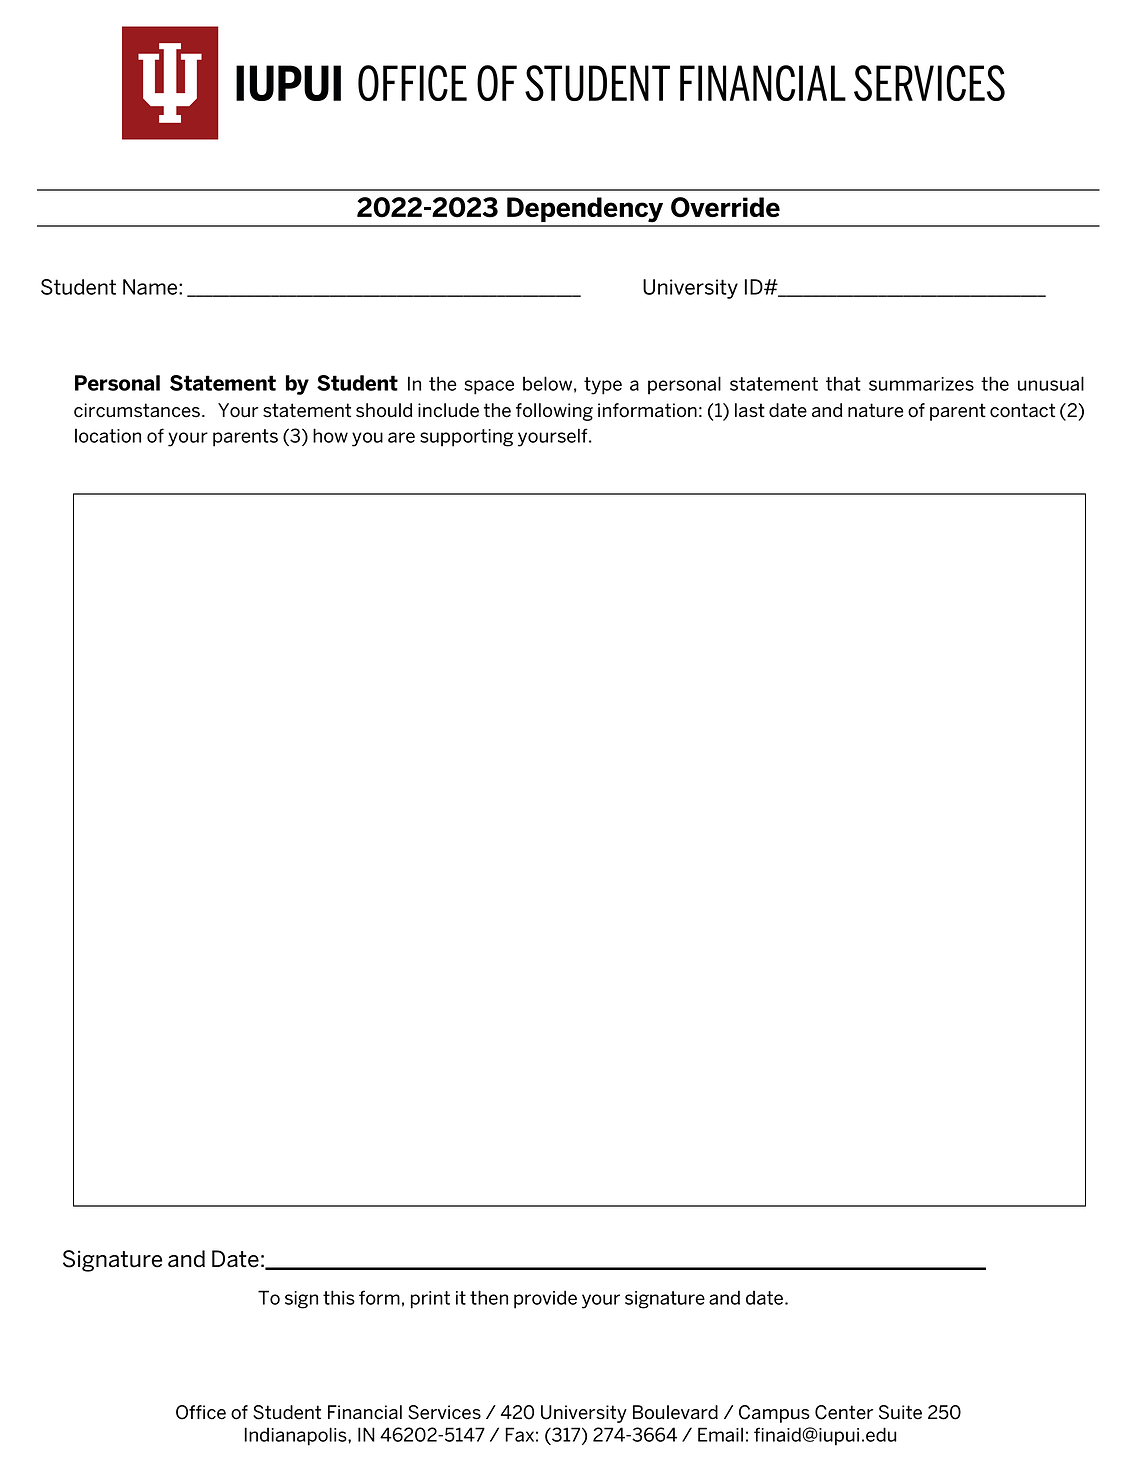  I want to click on last, so click(750, 410).
